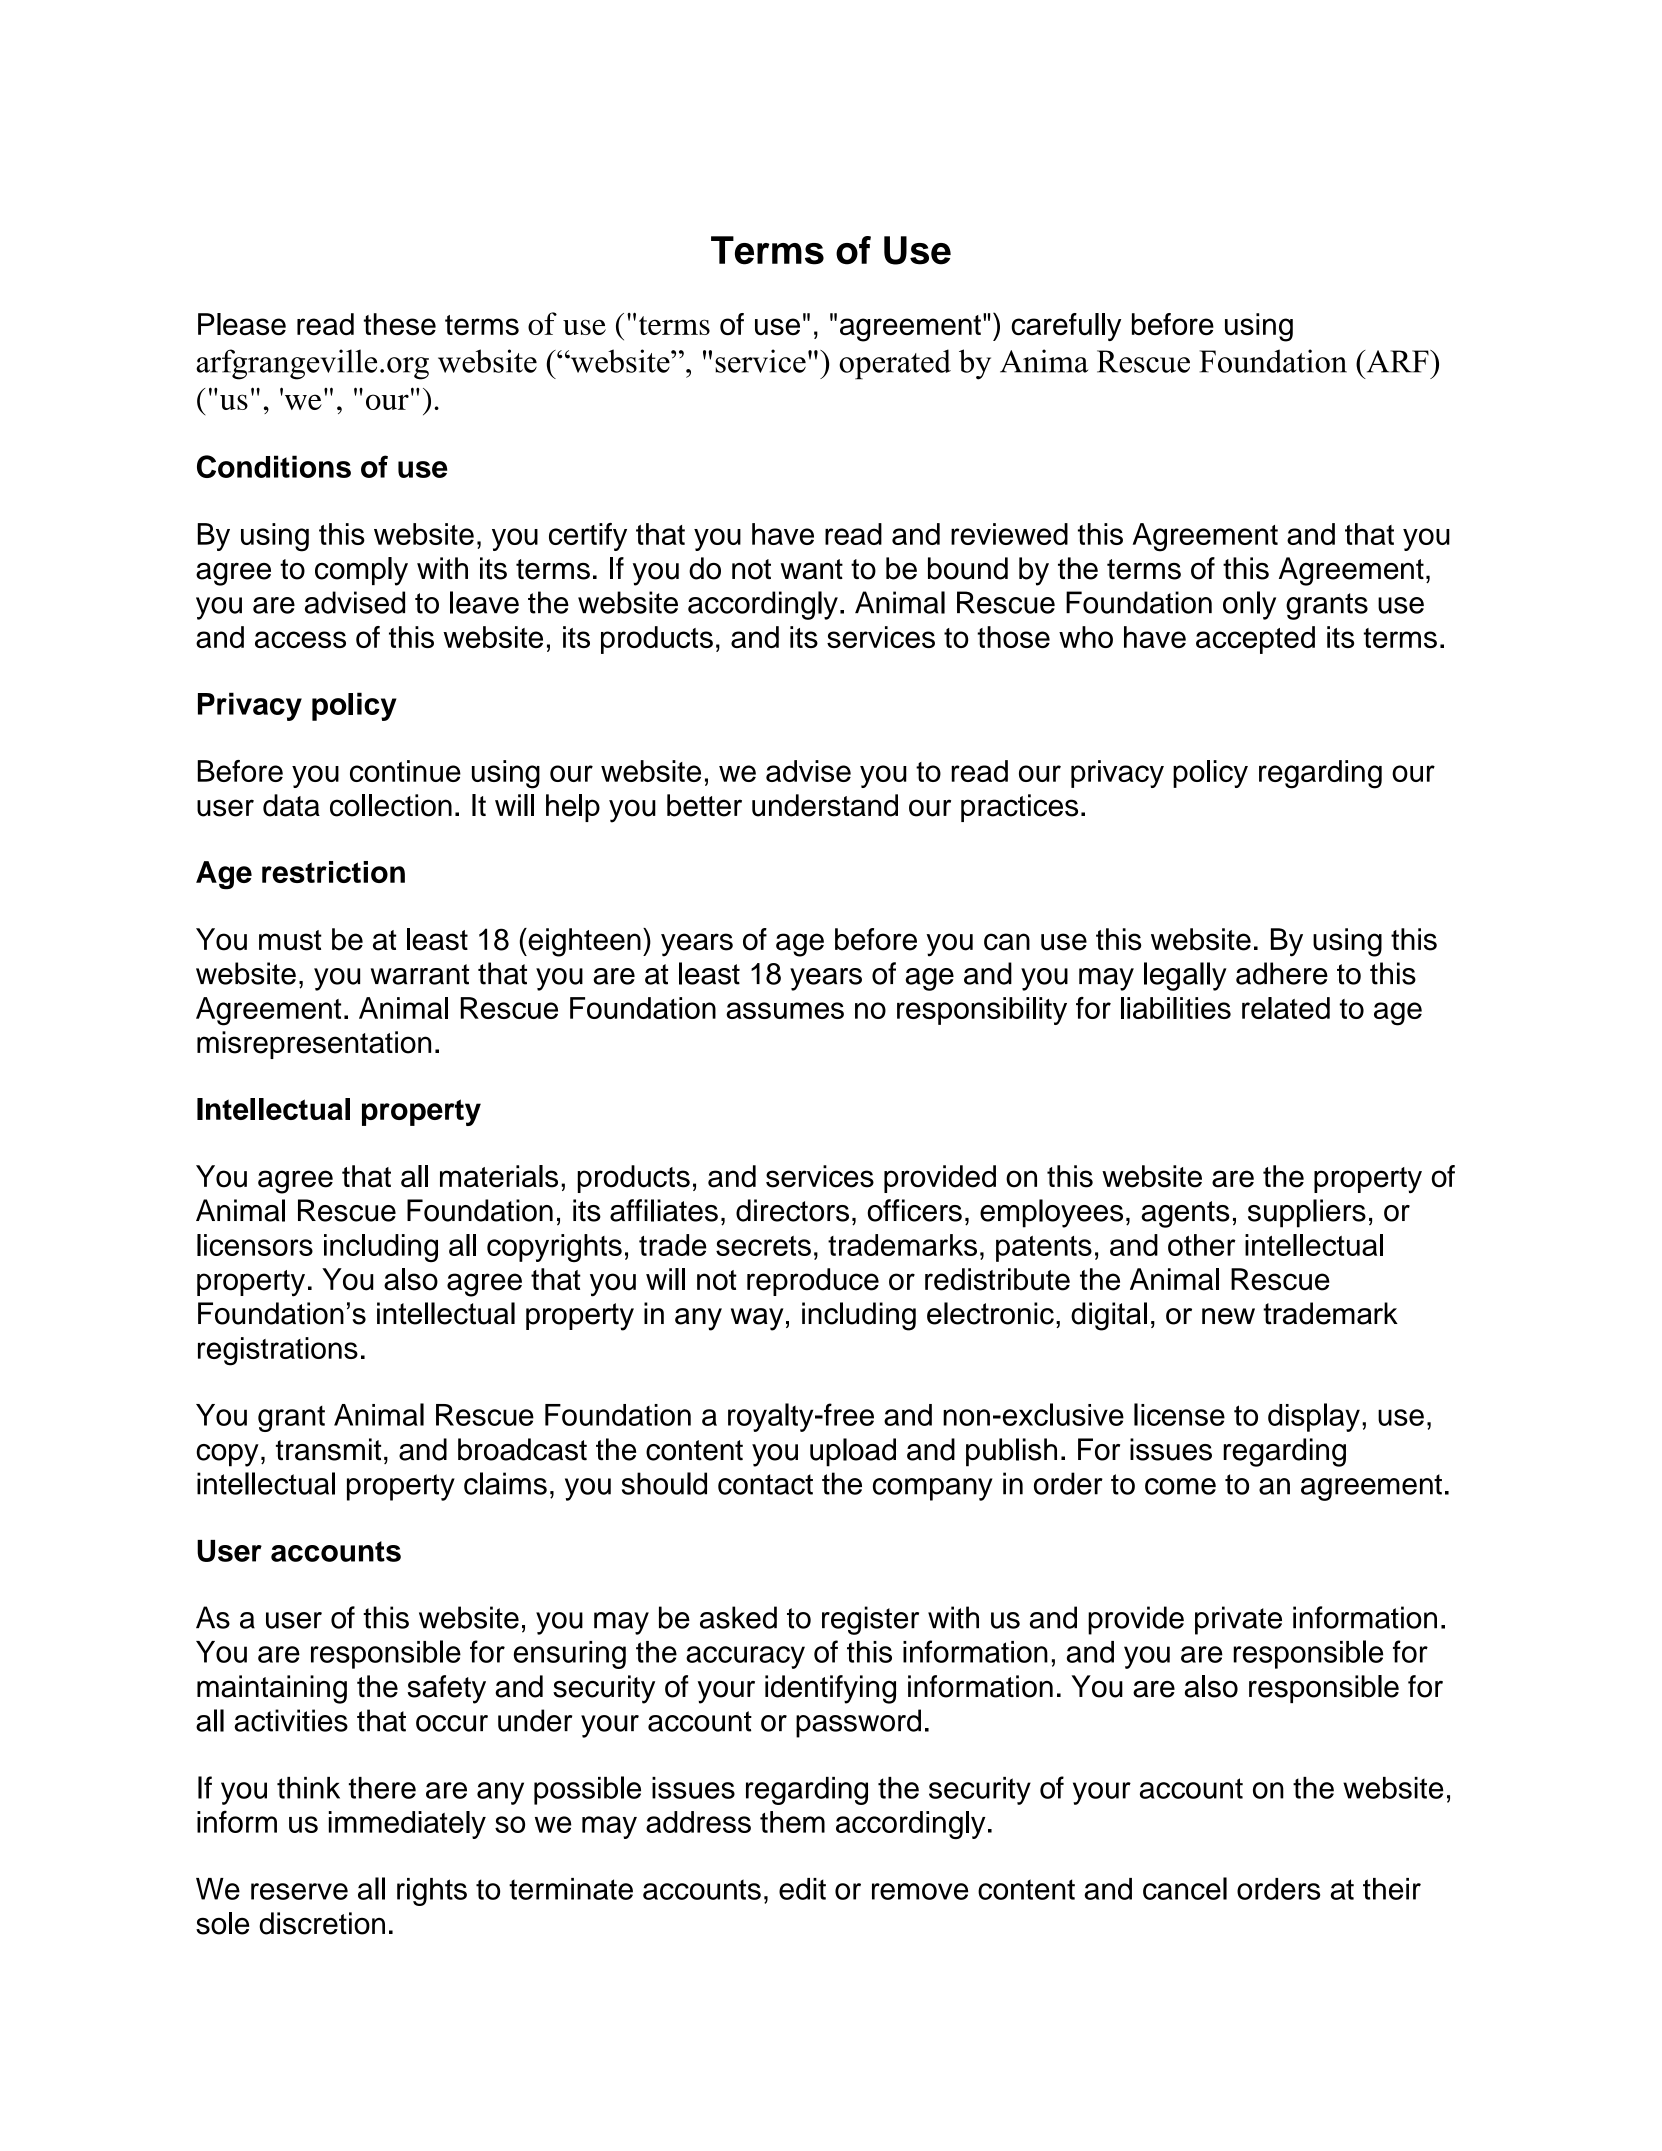 Image resolution: width=1662 pixels, height=2151 pixels. What do you see at coordinates (704, 805) in the image?
I see `better` at bounding box center [704, 805].
